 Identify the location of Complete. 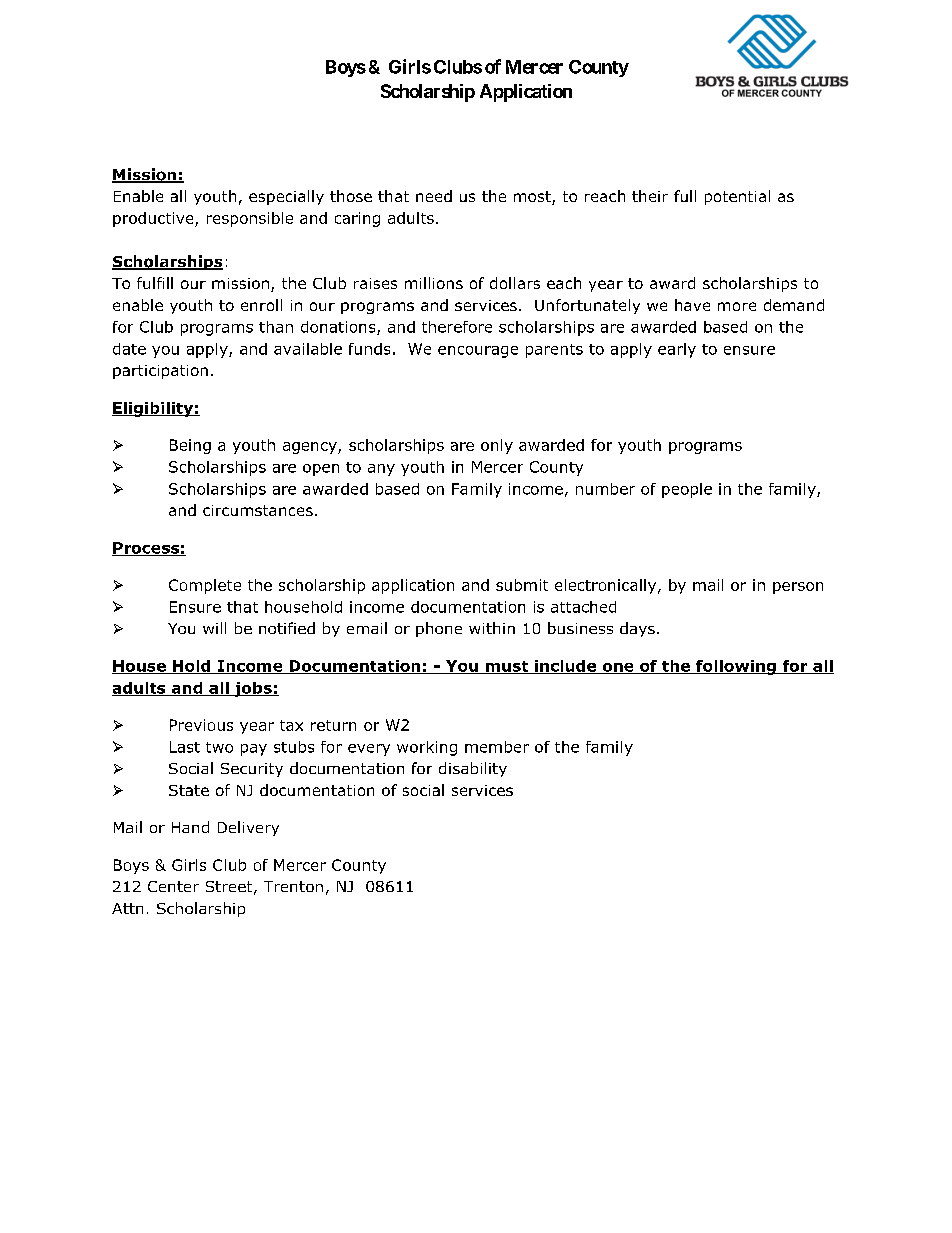
(205, 586).
